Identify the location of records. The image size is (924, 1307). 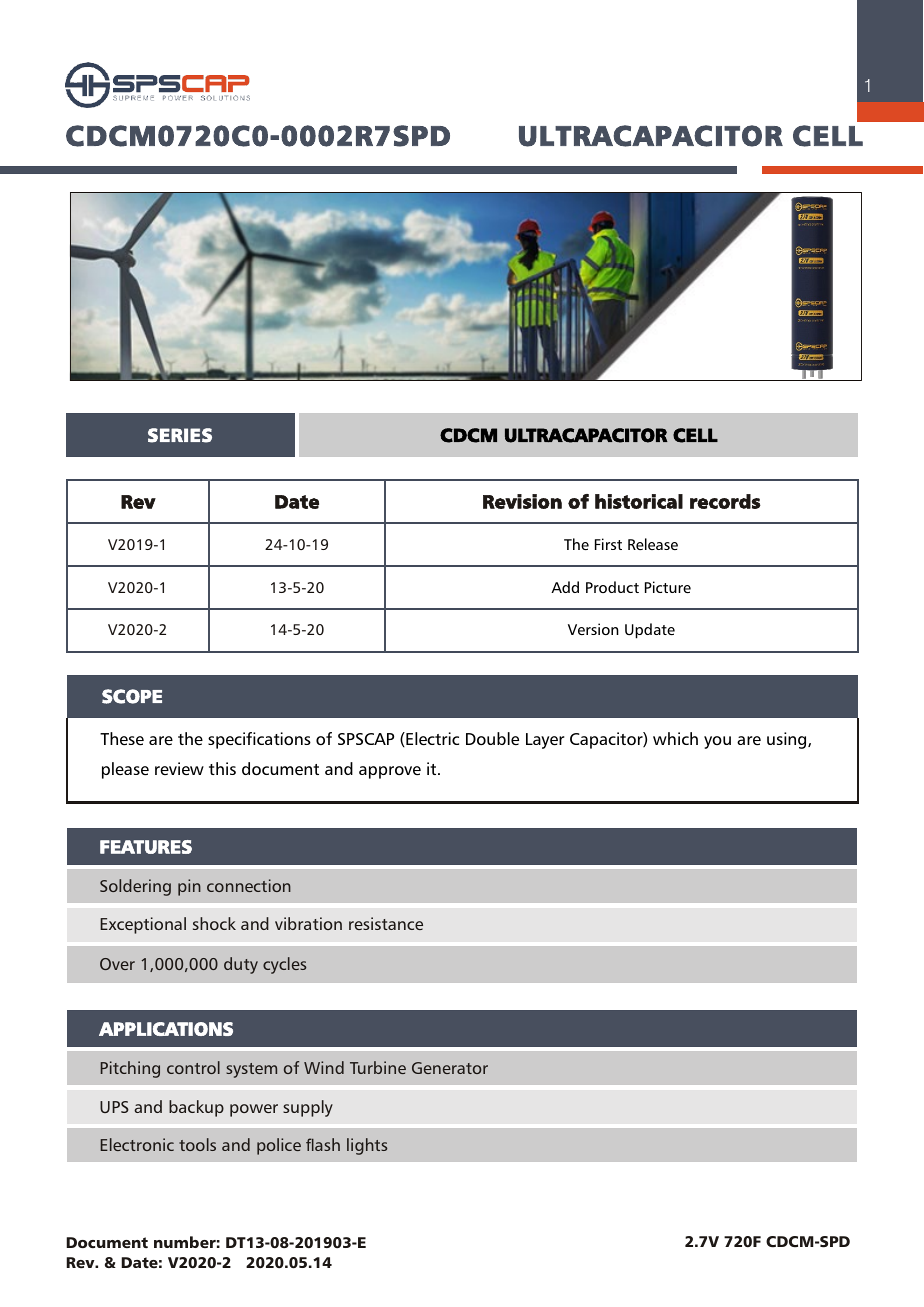
(725, 501).
